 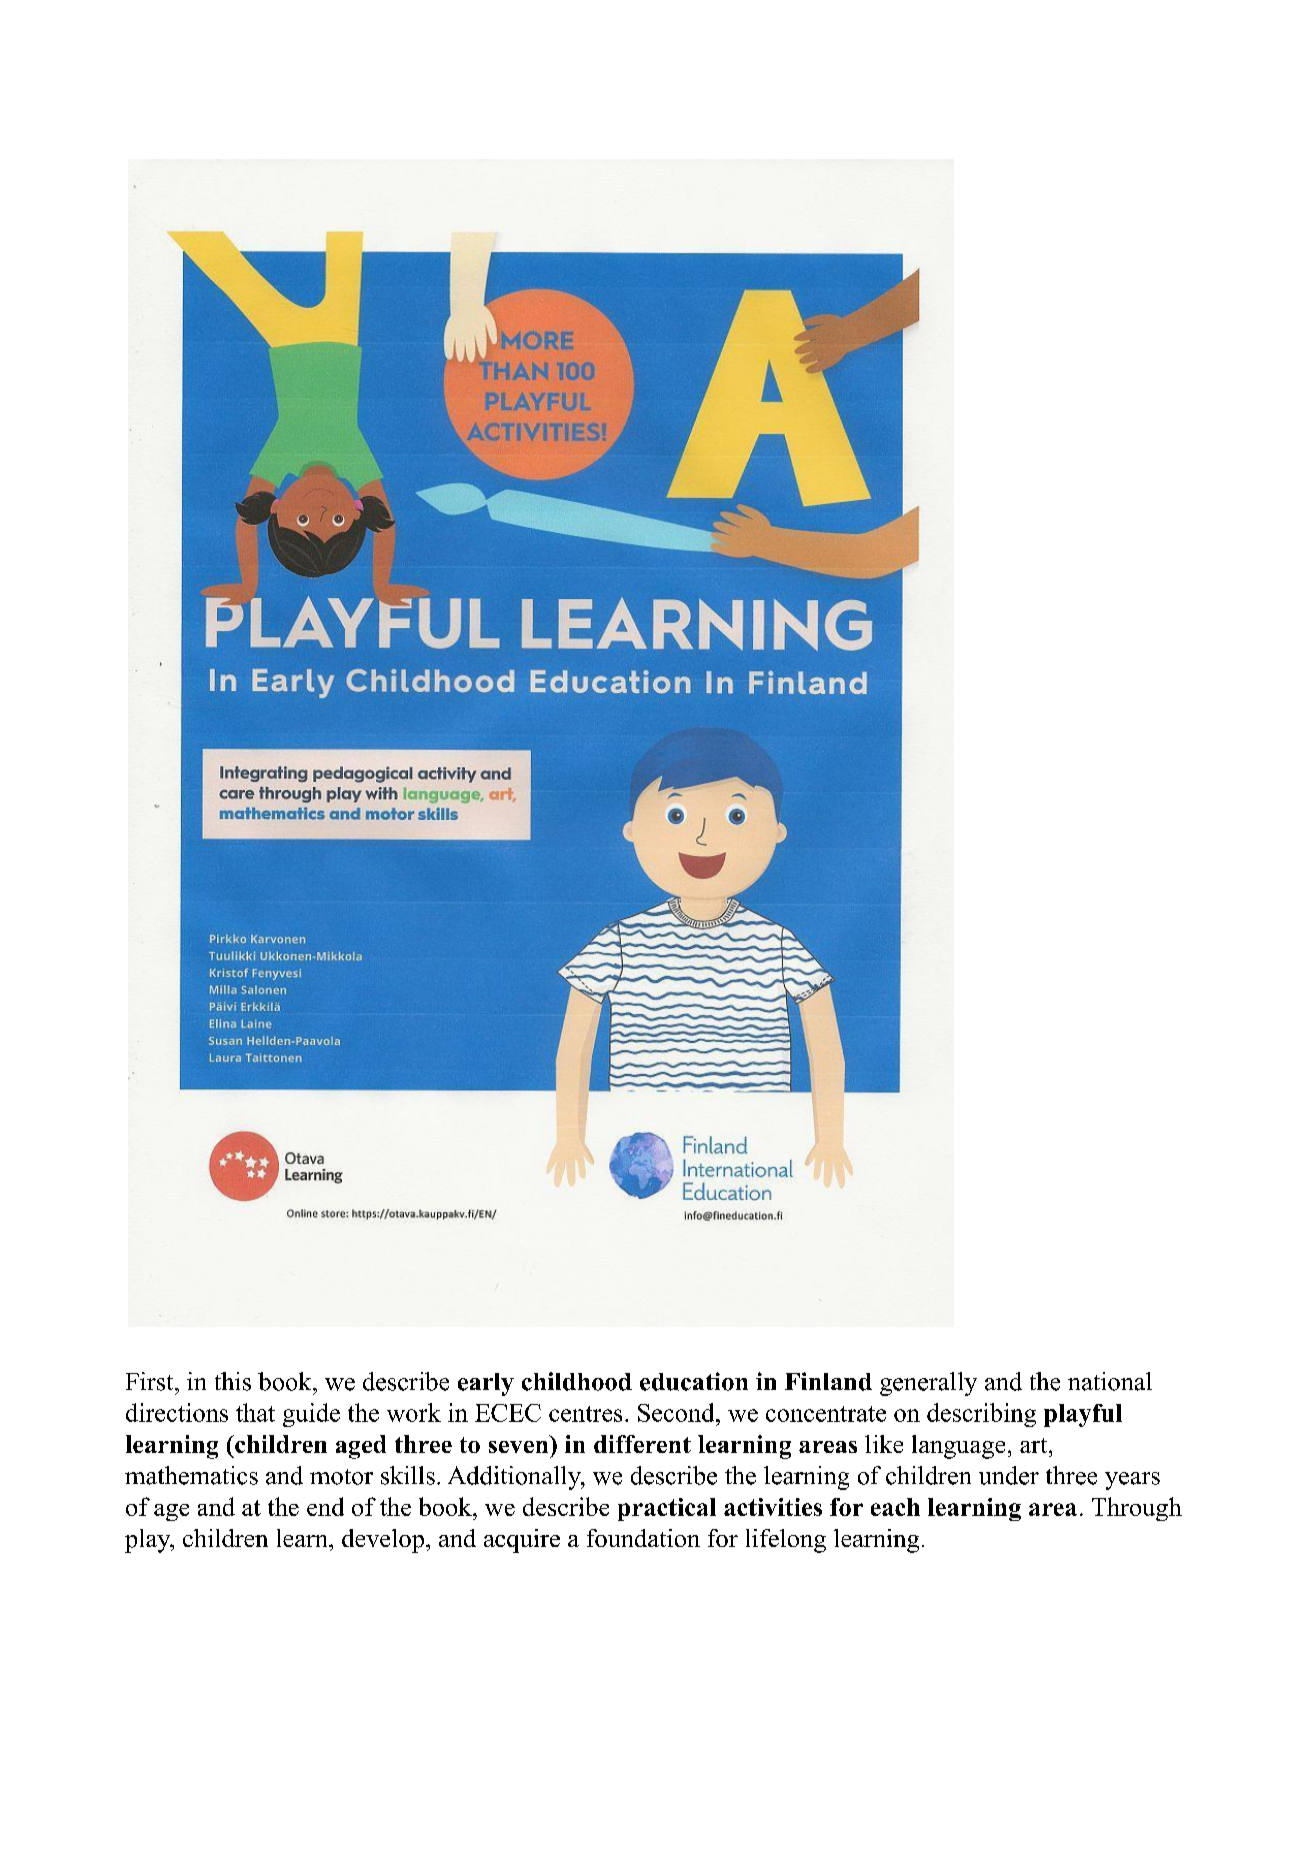 I want to click on under, so click(x=1009, y=1475).
